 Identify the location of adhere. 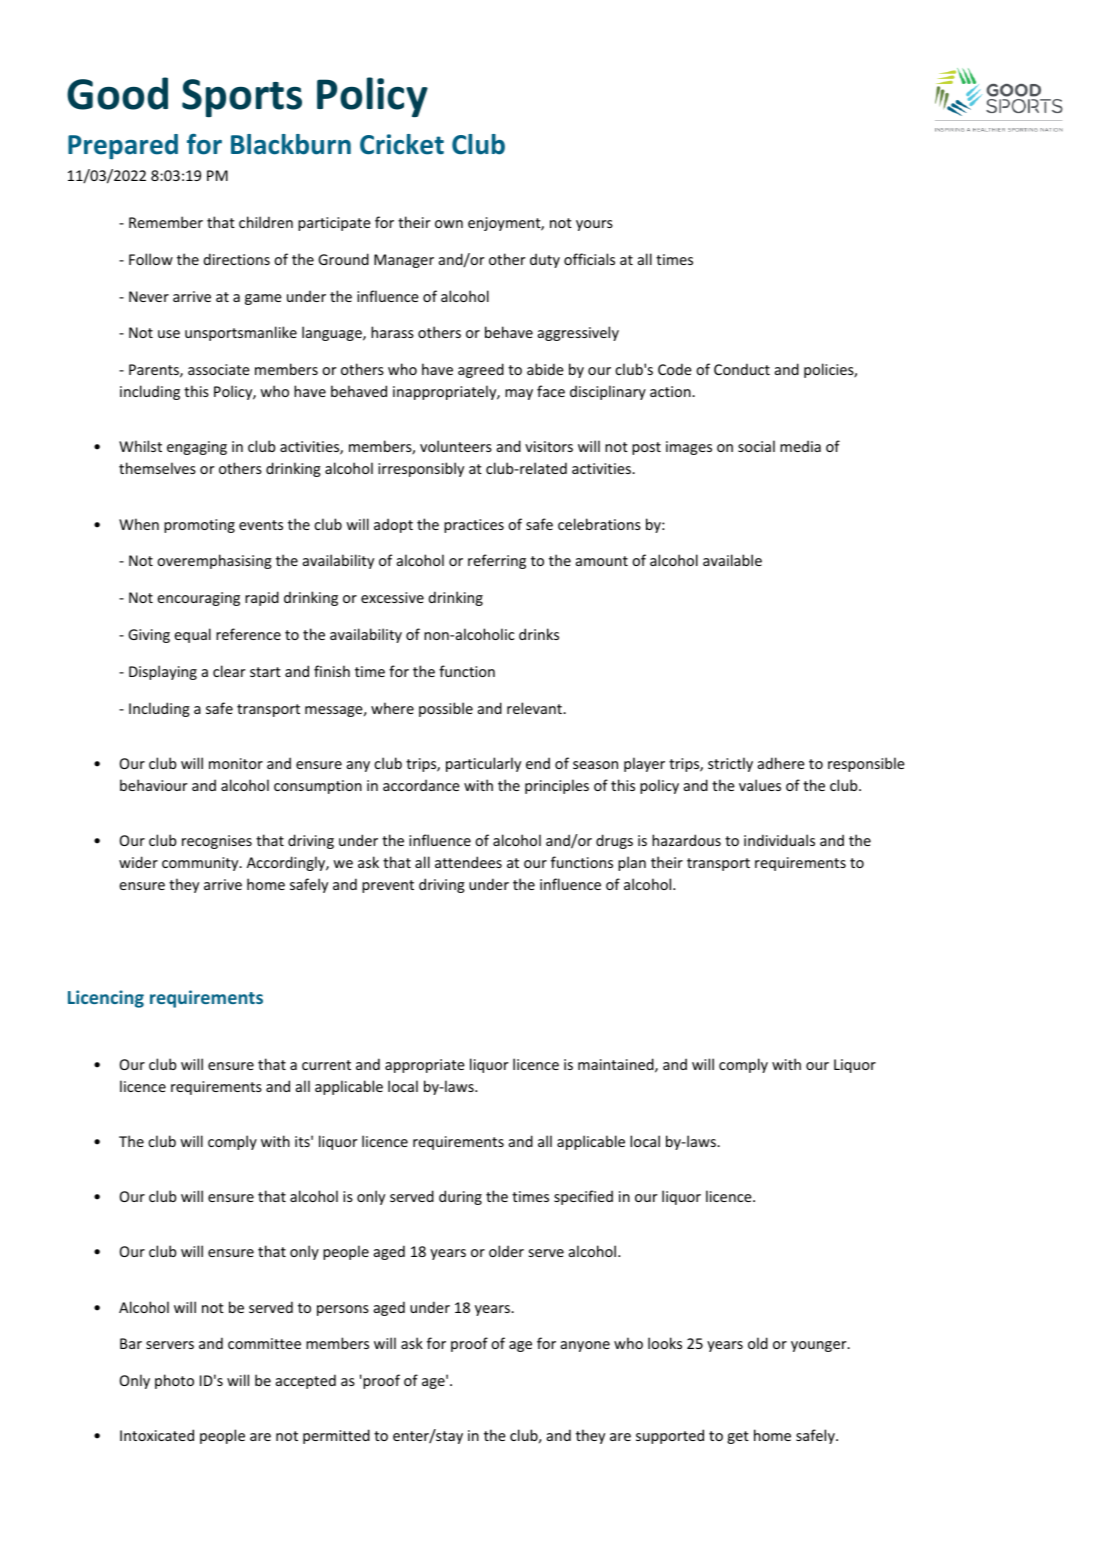
(781, 763).
